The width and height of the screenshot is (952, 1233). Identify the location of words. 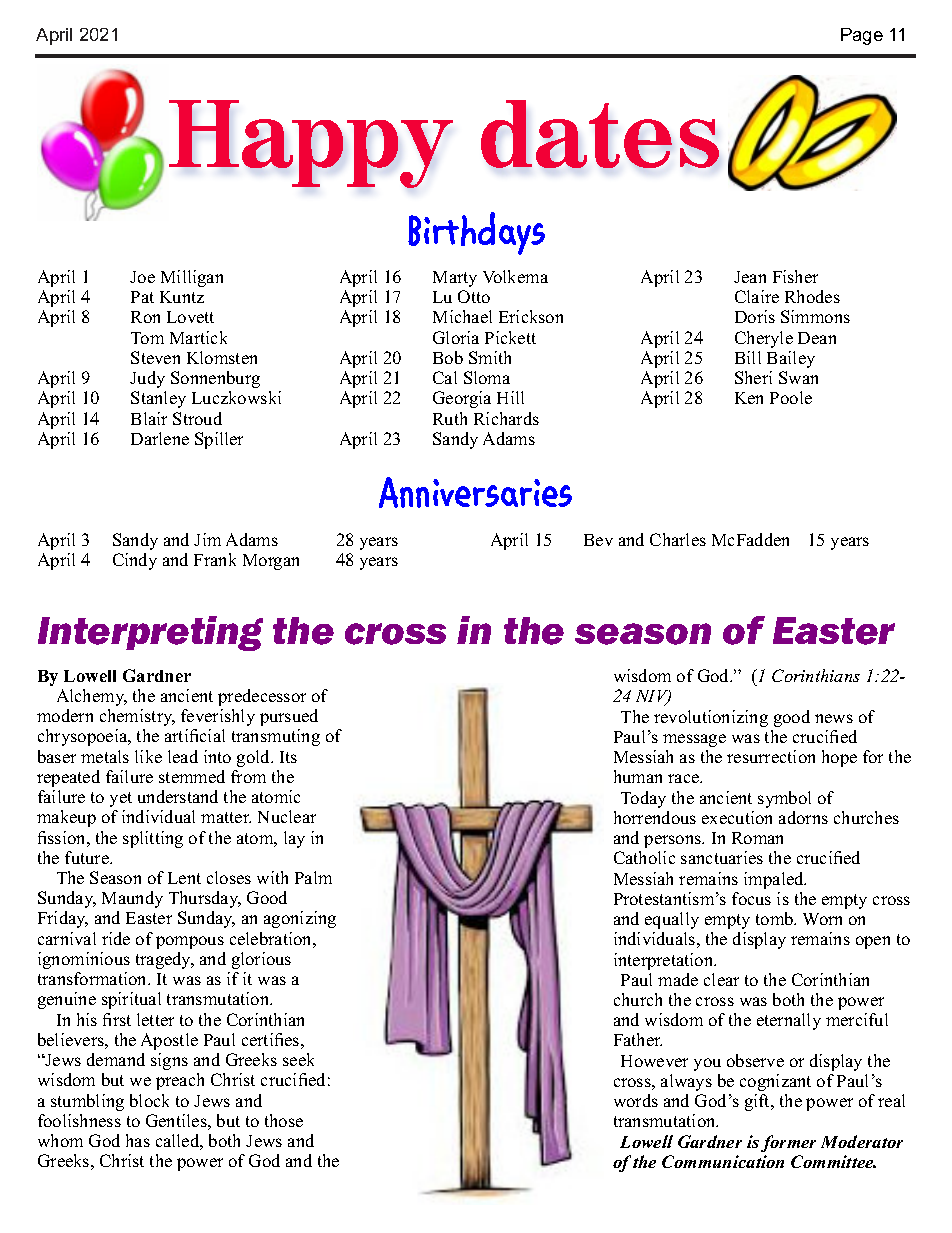
(636, 1100).
